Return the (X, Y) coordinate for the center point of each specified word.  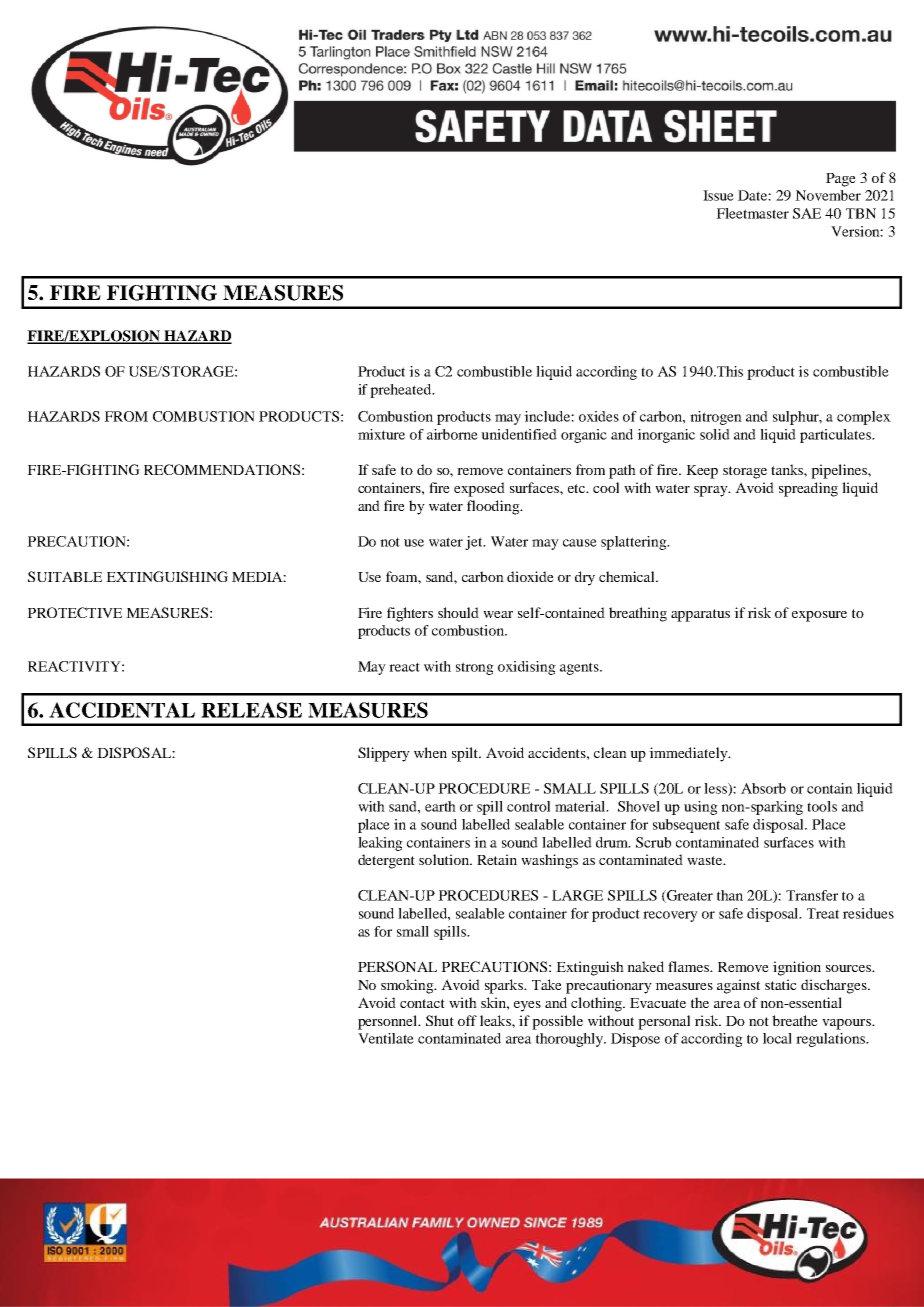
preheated (402, 391)
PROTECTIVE (74, 612)
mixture (381, 434)
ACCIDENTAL (122, 710)
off (467, 1020)
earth (440, 806)
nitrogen (716, 418)
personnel (389, 1022)
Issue (718, 195)
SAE (807, 213)
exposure (819, 616)
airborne (452, 434)
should (458, 612)
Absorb (763, 788)
